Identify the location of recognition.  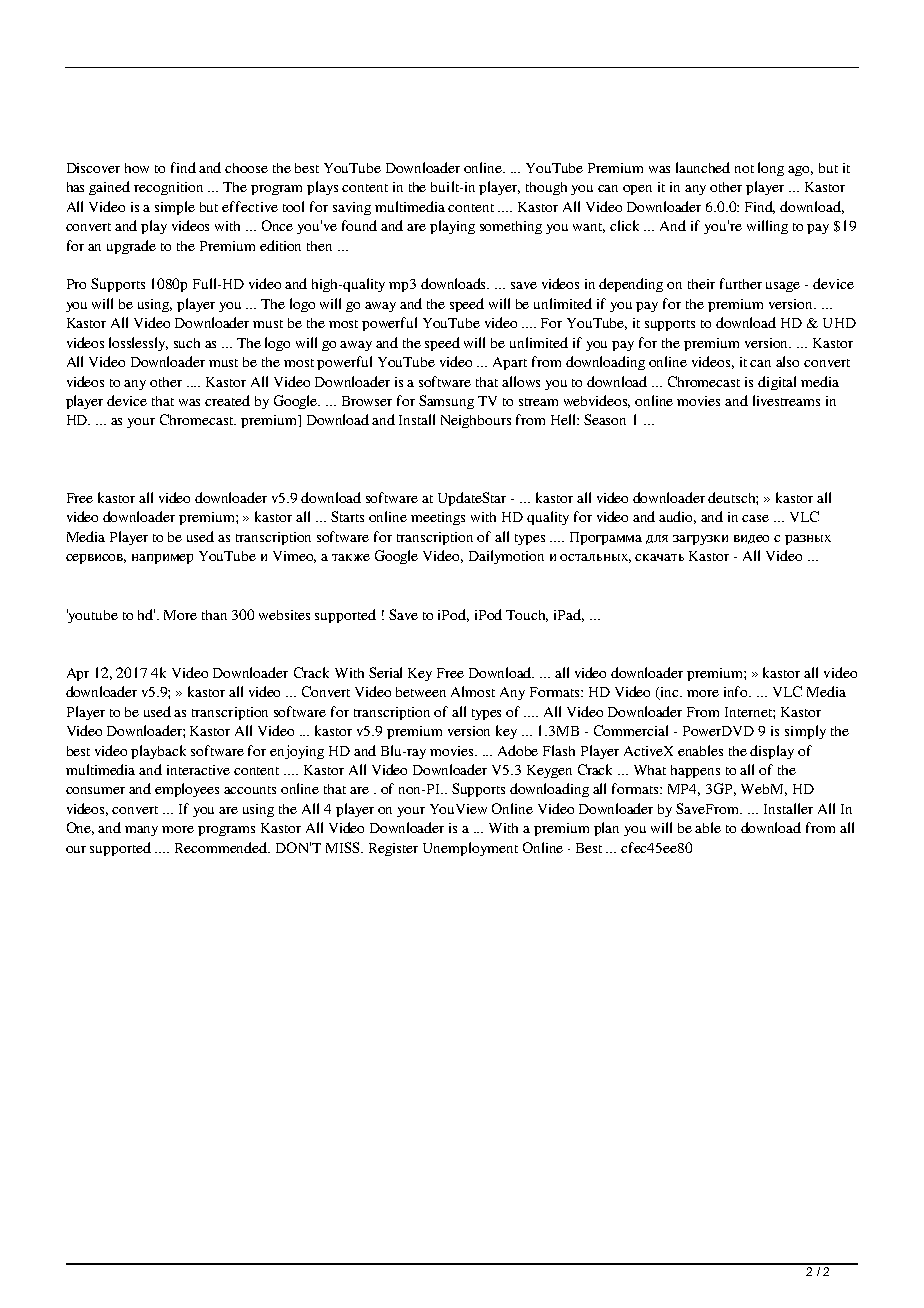
(168, 188).
